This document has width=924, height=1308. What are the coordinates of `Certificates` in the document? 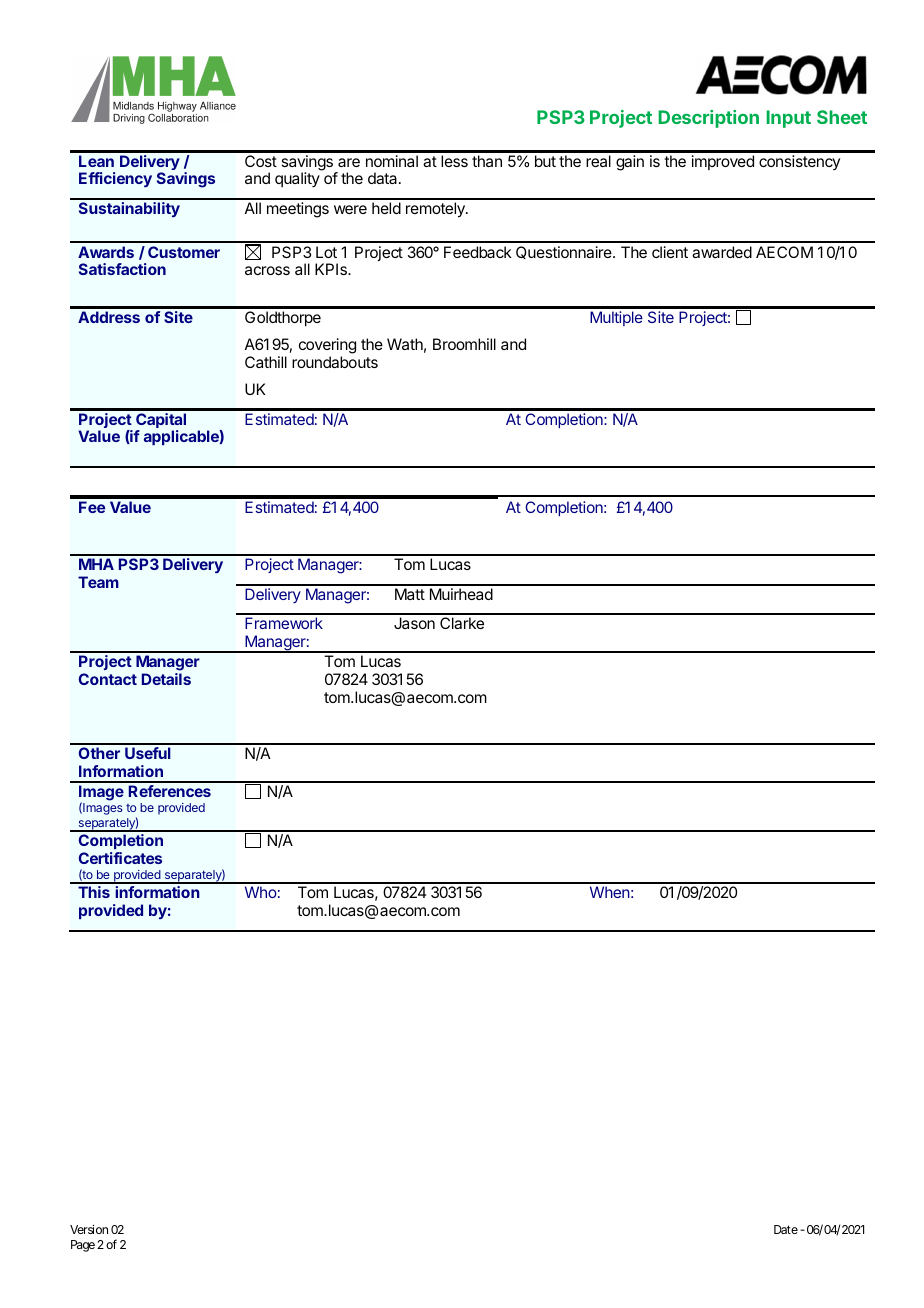 It's located at (120, 858).
